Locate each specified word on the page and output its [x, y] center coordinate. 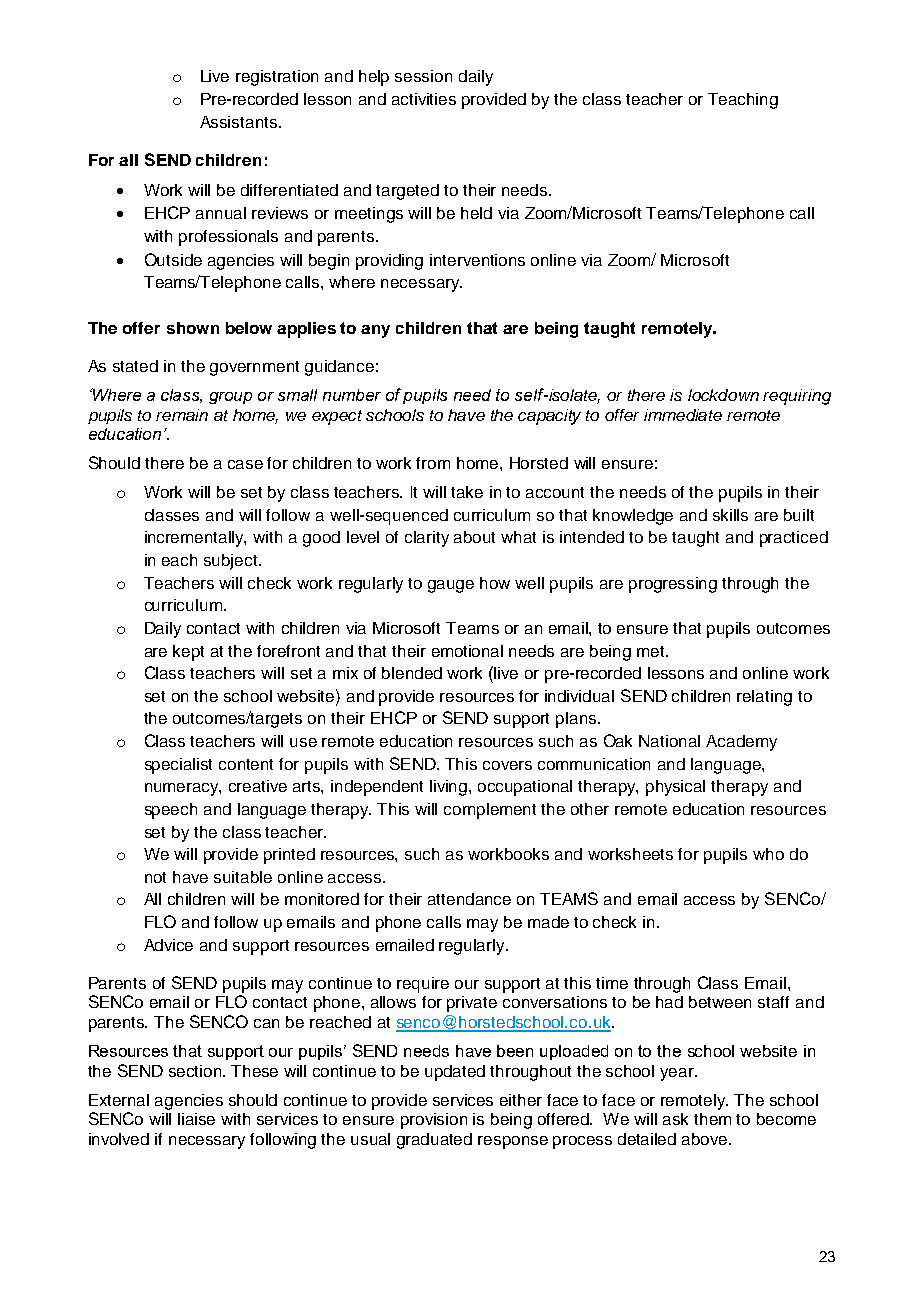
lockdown [723, 395]
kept [188, 653]
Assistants [240, 122]
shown [193, 328]
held [476, 213]
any [375, 331]
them [712, 1119]
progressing [673, 585]
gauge [451, 586]
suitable [243, 877]
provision [434, 1121]
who [768, 854]
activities [424, 99]
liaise [196, 1119]
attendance [469, 899]
